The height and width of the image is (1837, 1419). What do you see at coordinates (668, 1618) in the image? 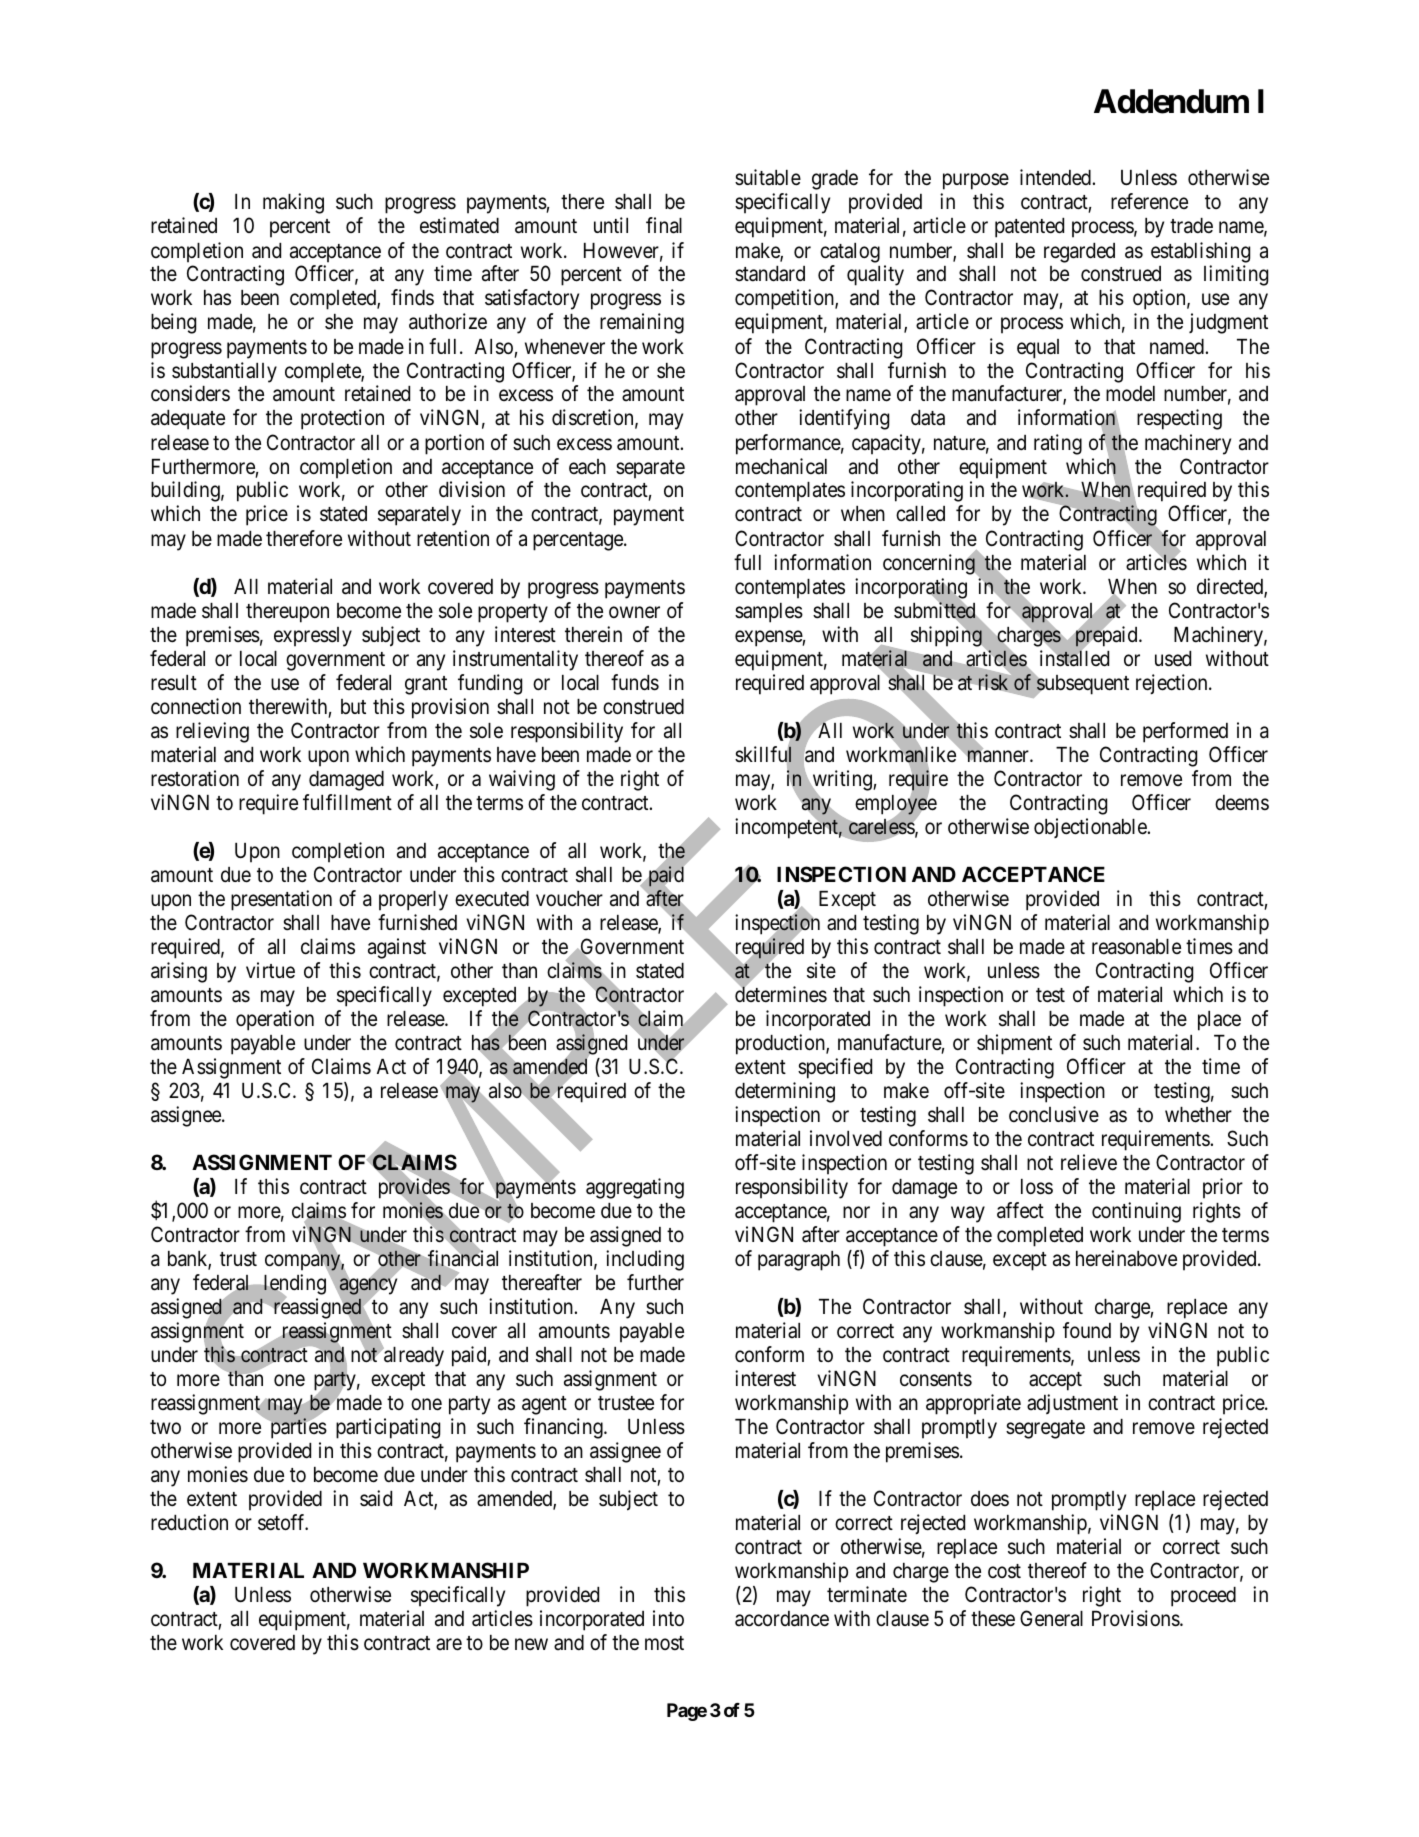
I see `into` at bounding box center [668, 1618].
